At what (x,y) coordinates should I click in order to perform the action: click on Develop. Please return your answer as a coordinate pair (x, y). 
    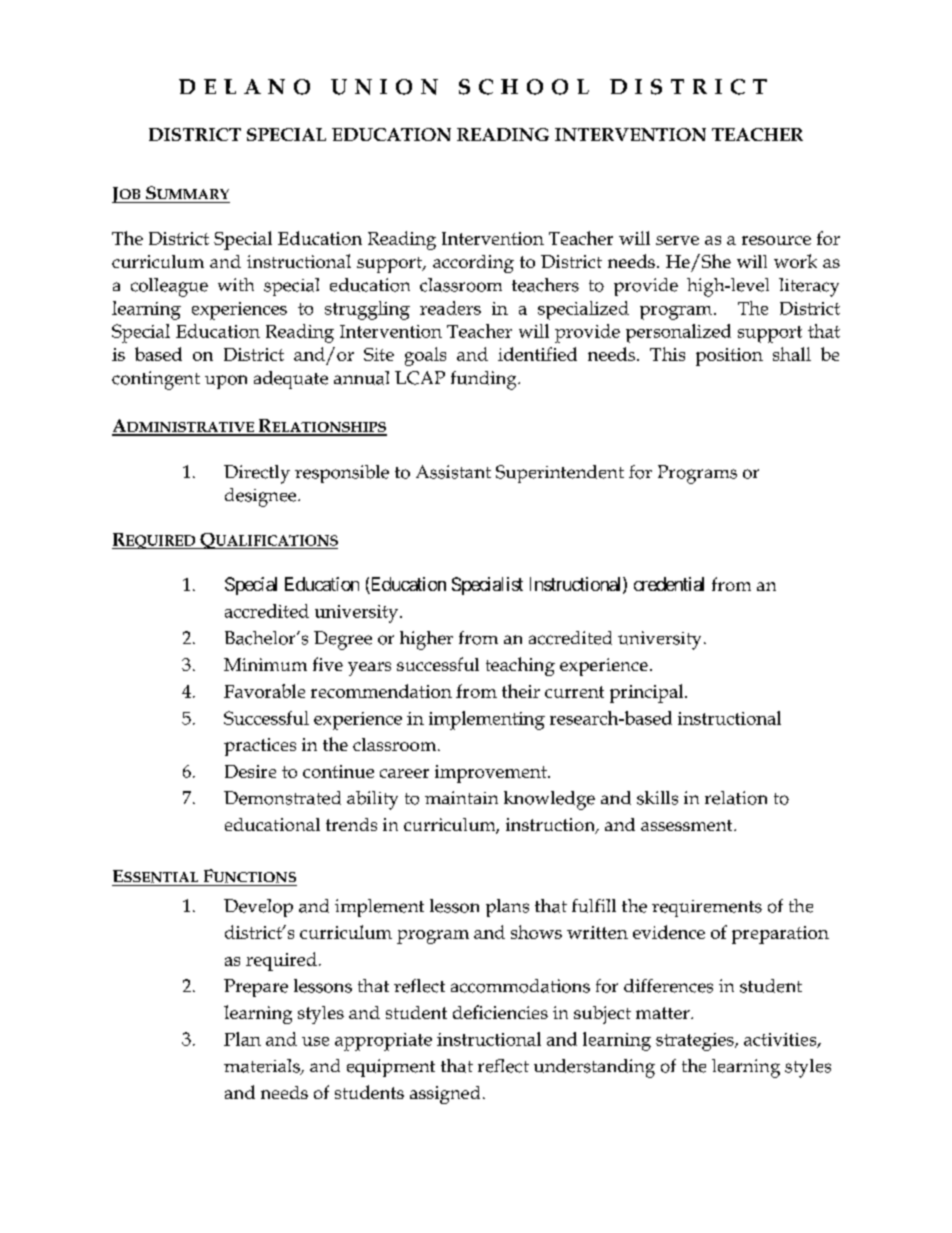
    Looking at the image, I should click on (258, 908).
